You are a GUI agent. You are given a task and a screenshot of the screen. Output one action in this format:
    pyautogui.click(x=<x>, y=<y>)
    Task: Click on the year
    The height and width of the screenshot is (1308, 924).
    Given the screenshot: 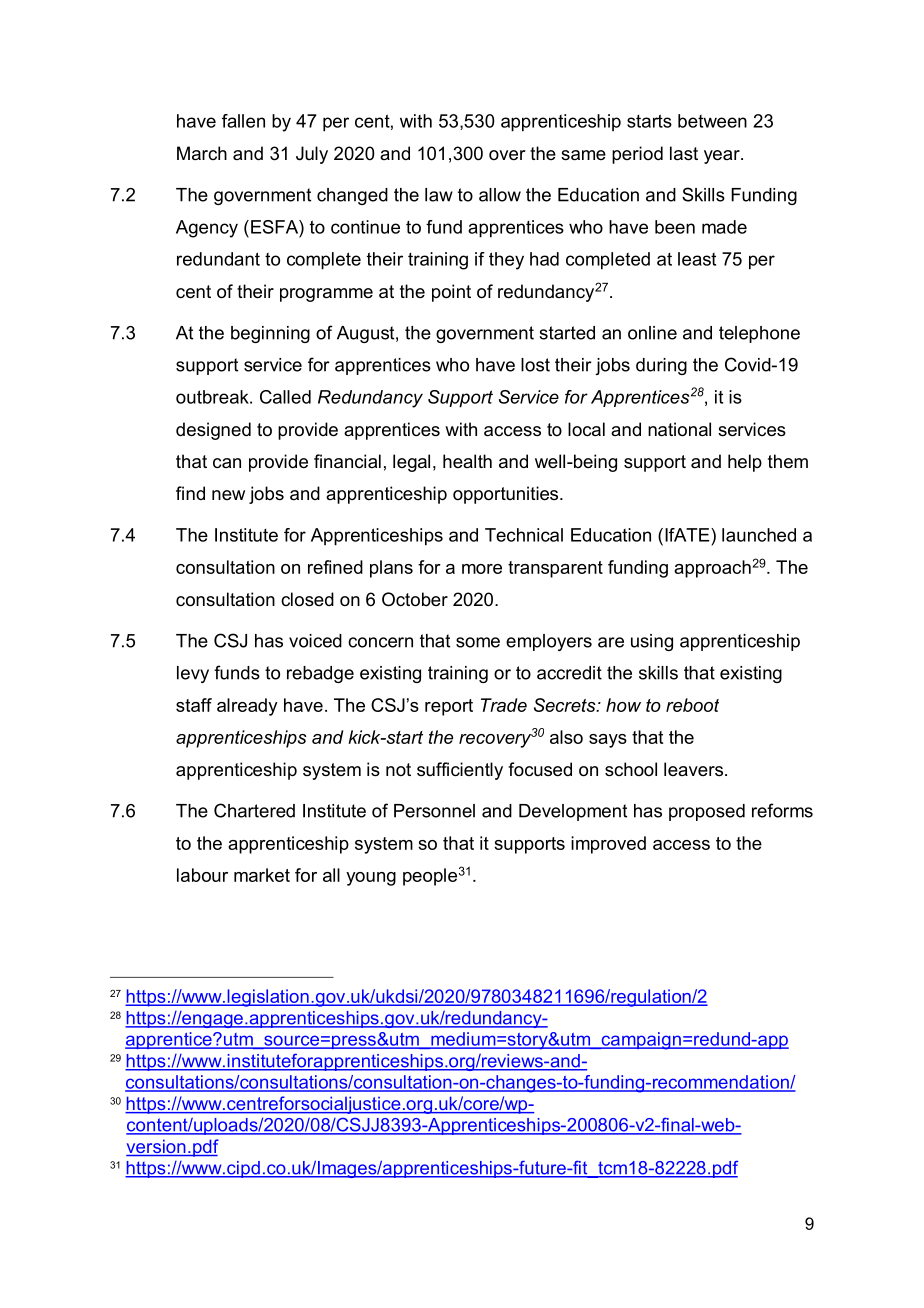 What is the action you would take?
    pyautogui.click(x=723, y=157)
